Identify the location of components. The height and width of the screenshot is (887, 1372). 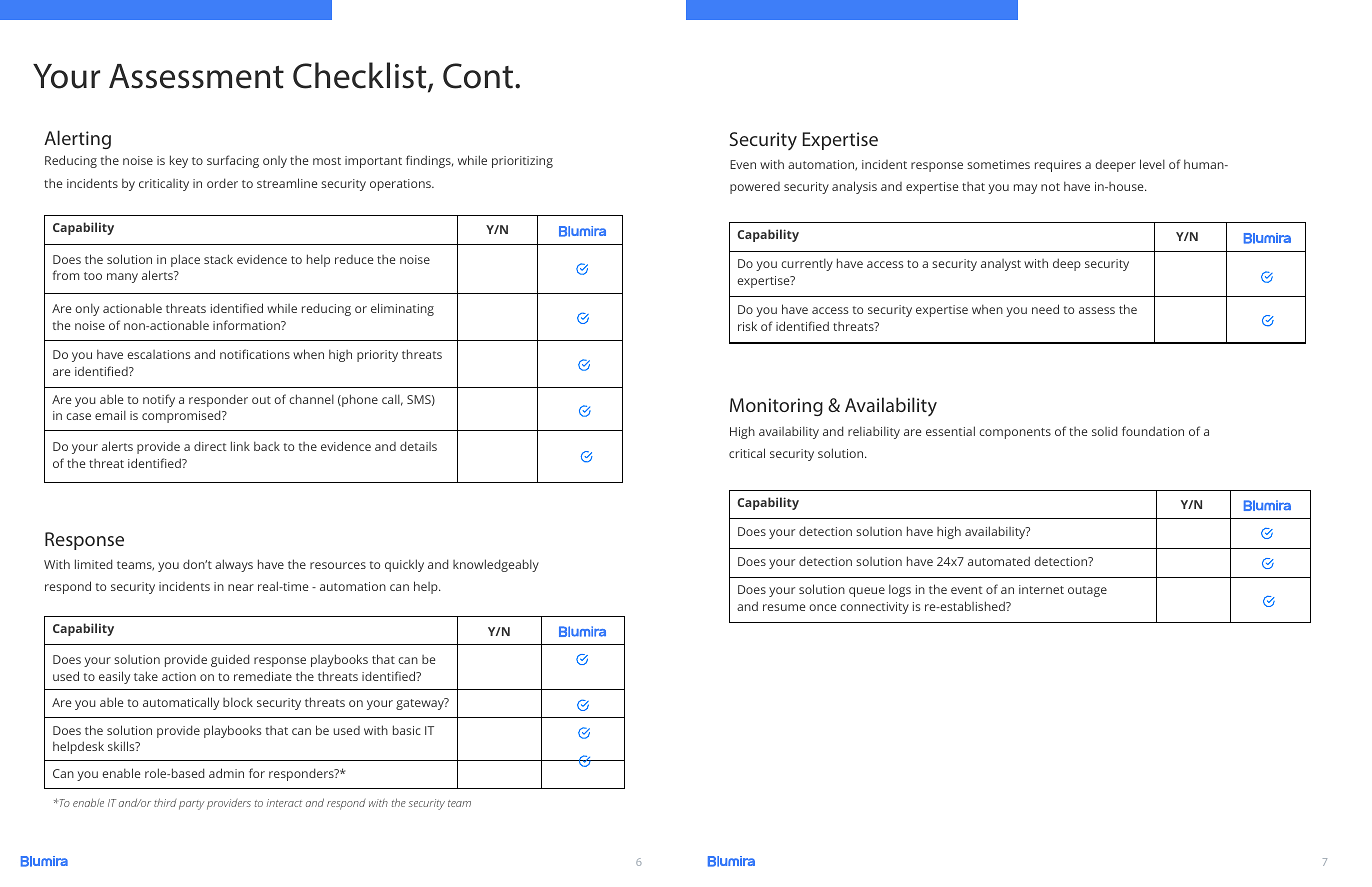
(1015, 433).
